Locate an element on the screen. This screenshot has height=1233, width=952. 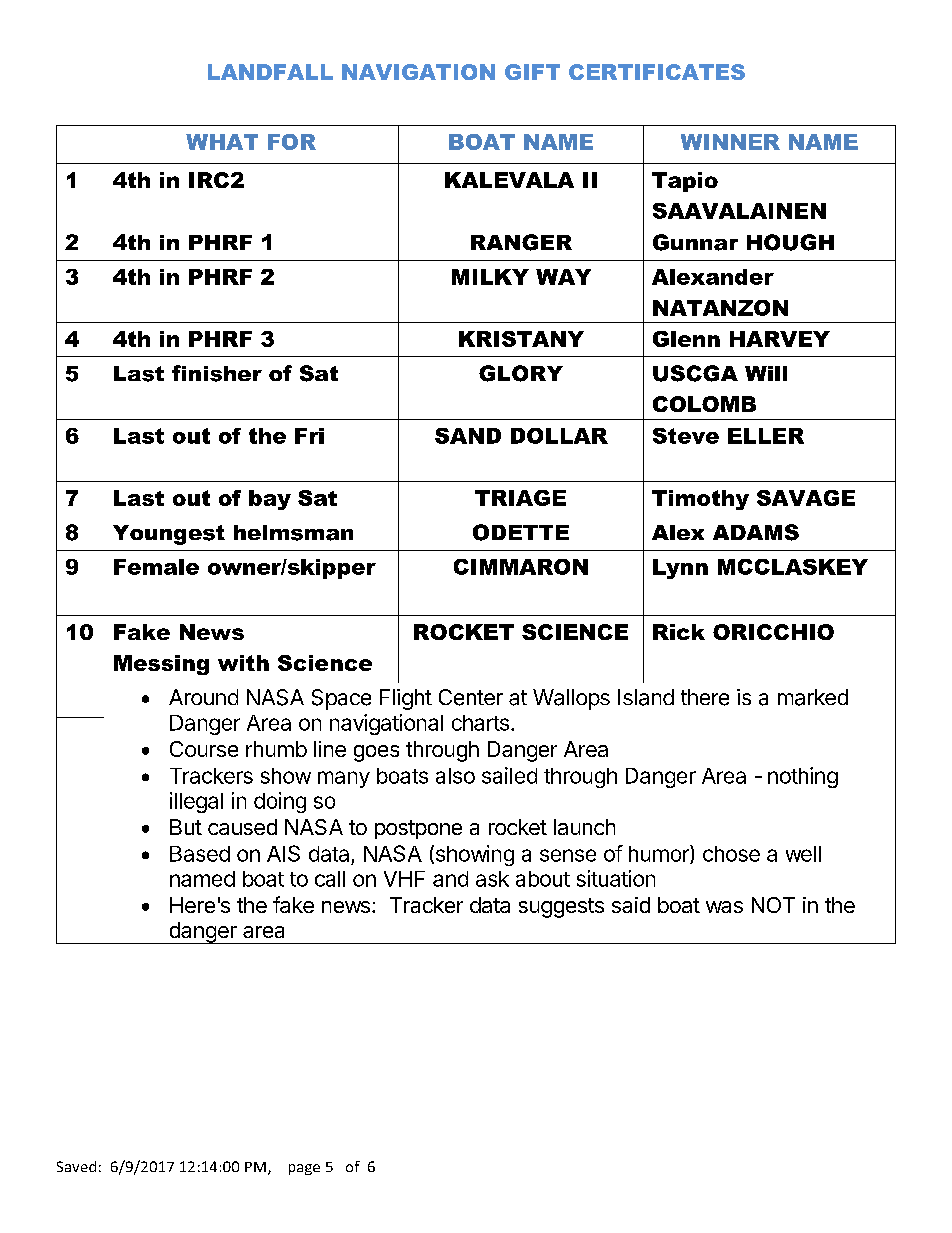
Messing is located at coordinates (161, 665).
